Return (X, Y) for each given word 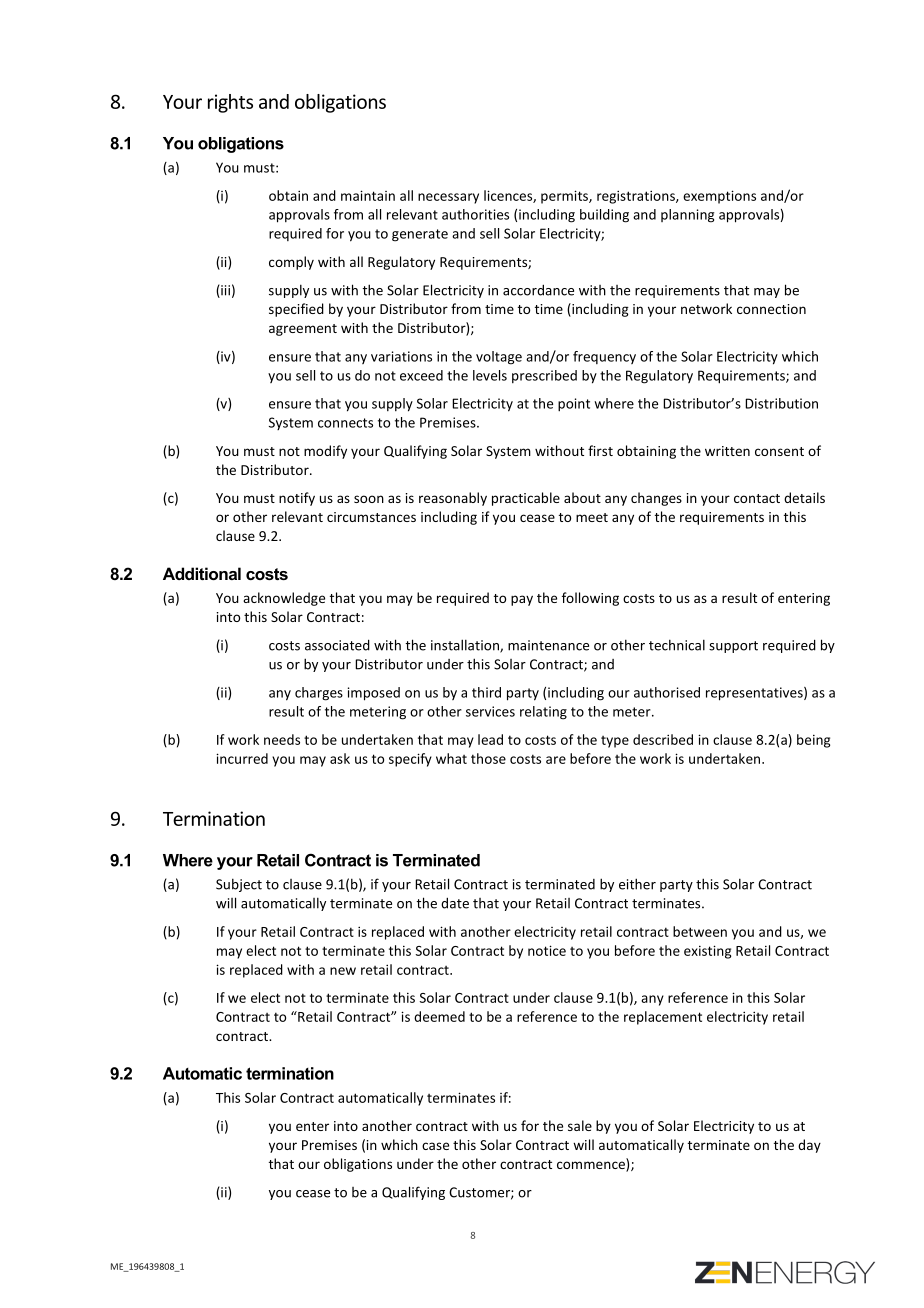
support (733, 647)
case (435, 1146)
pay (522, 600)
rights (230, 103)
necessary (448, 198)
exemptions (719, 197)
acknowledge (284, 599)
